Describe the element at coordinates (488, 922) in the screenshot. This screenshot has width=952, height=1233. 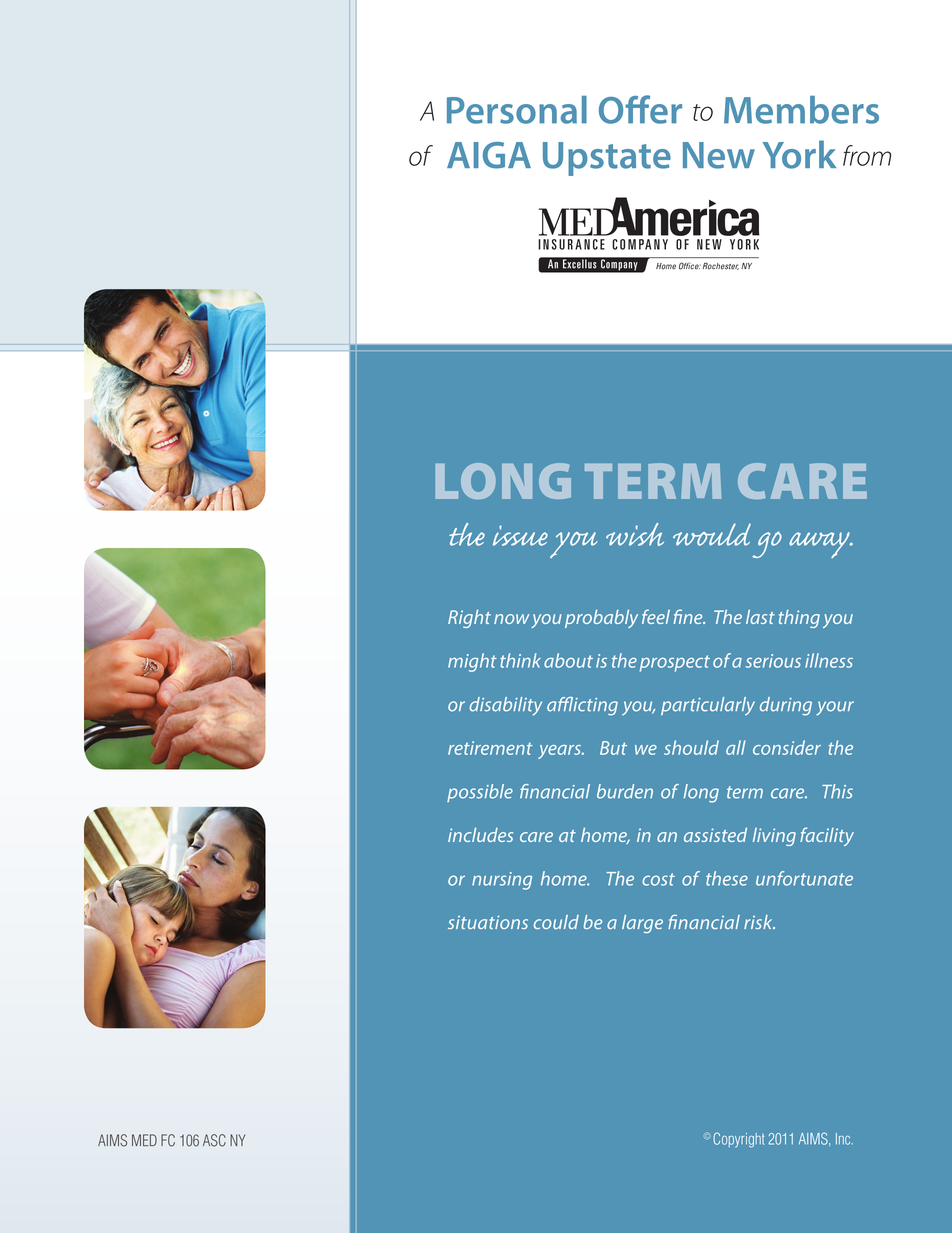
I see `situations` at that location.
